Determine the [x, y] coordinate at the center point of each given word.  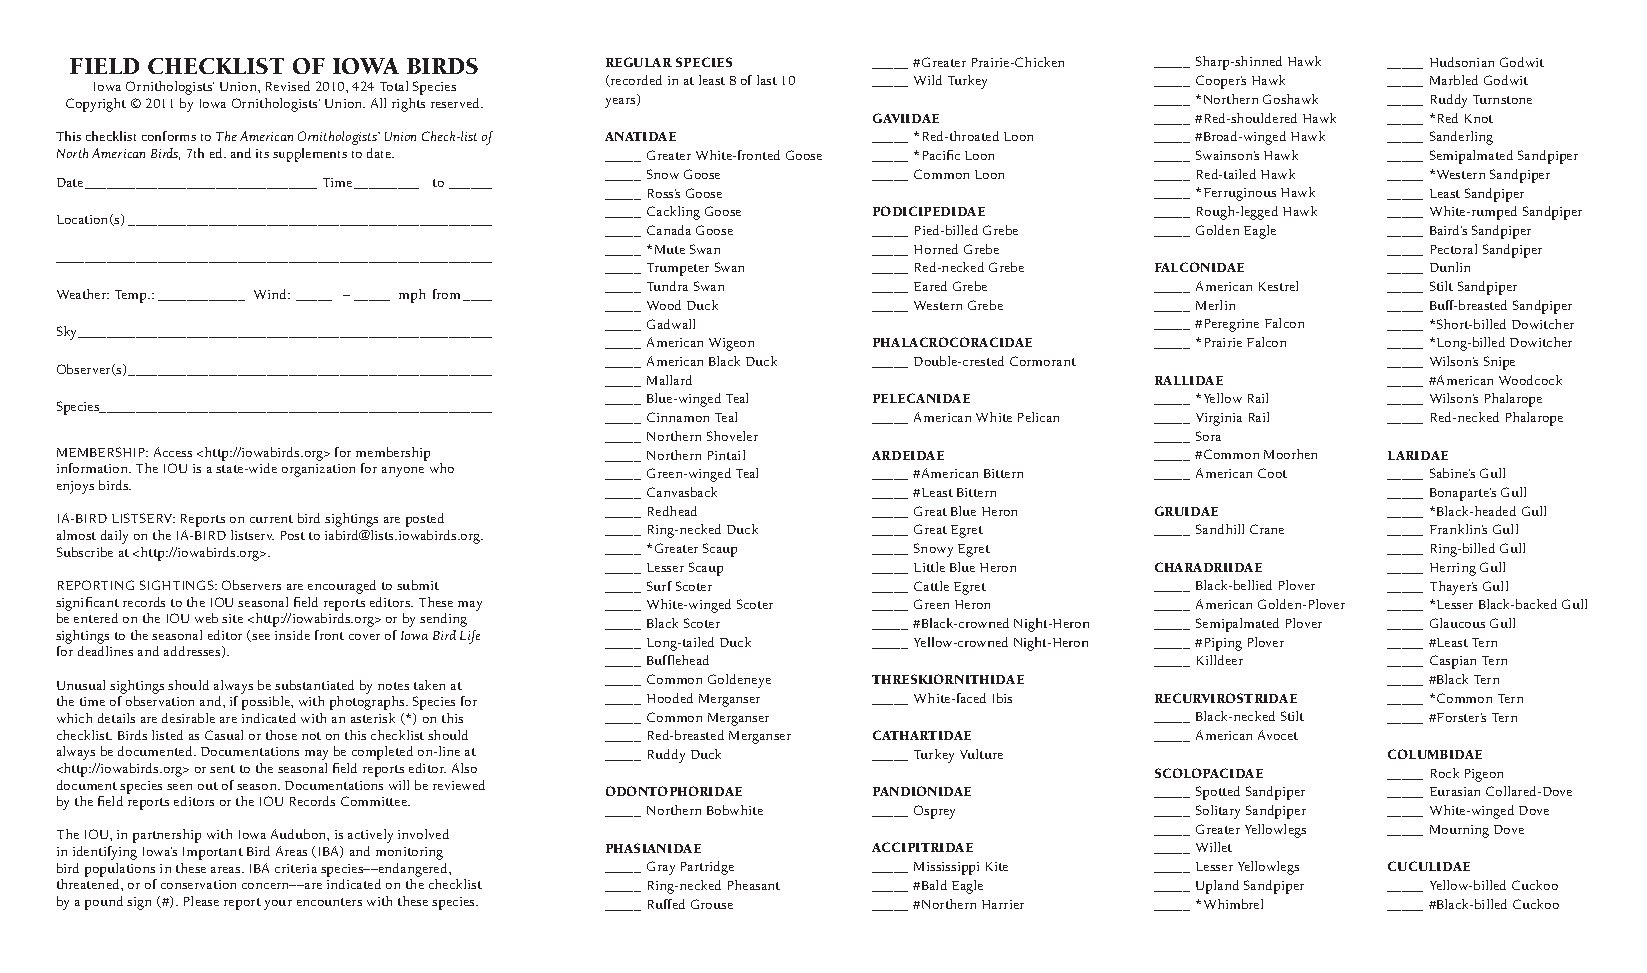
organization [318, 470]
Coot [1272, 473]
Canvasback [682, 492]
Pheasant [754, 885]
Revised [288, 86]
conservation [198, 884]
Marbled [1454, 80]
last [767, 80]
